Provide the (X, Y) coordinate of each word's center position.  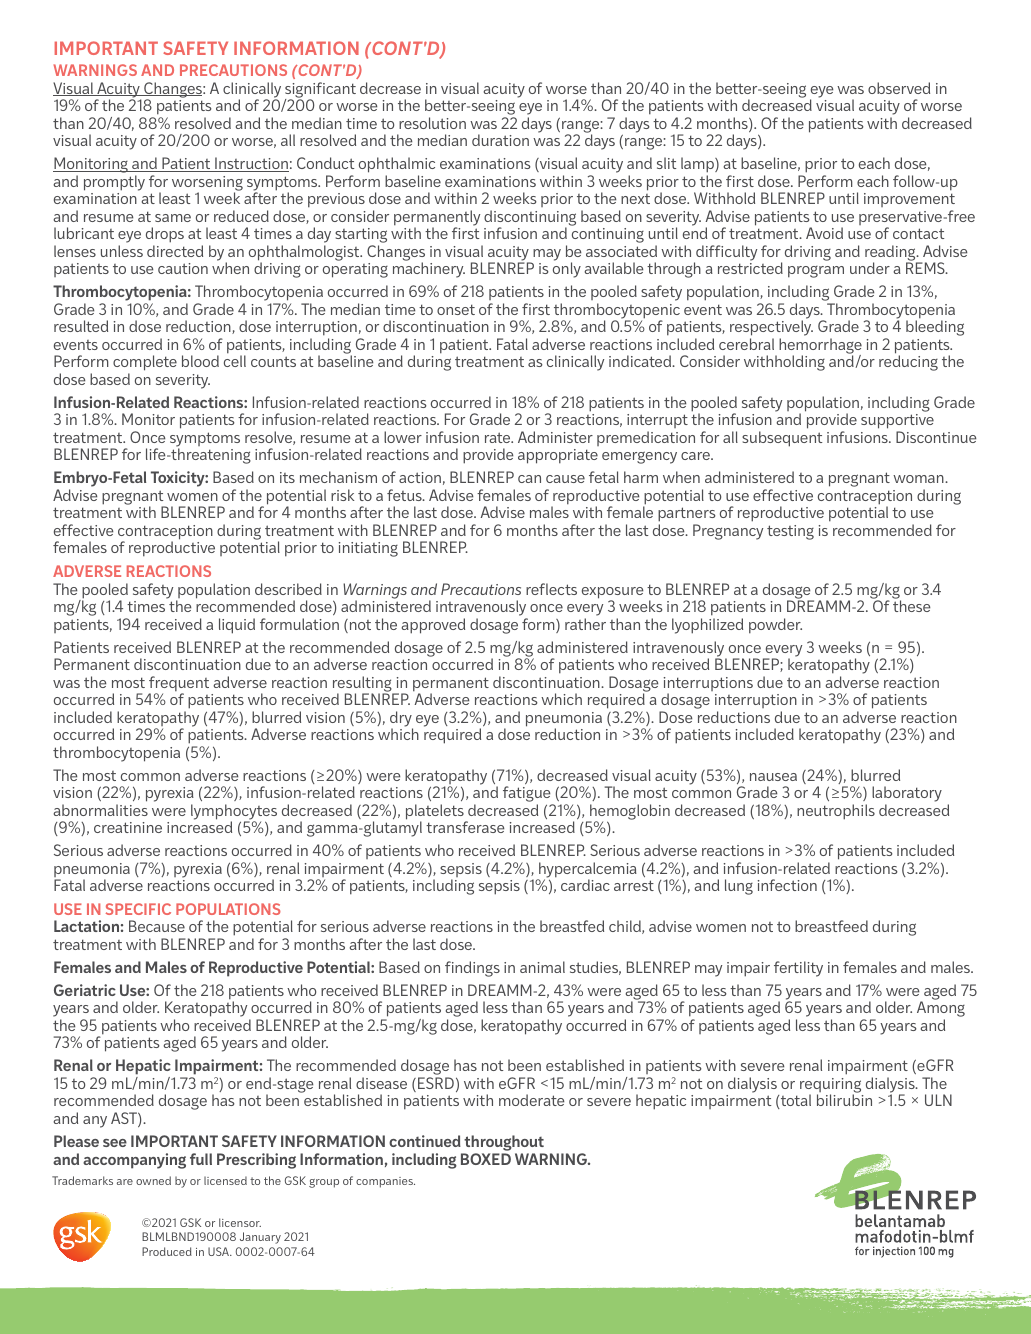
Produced (167, 1251)
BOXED (486, 1159)
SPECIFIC (138, 909)
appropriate (558, 456)
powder (775, 626)
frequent (179, 685)
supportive (897, 423)
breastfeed (831, 926)
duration (500, 140)
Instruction (251, 164)
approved (433, 626)
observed (899, 88)
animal (542, 967)
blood (200, 361)
